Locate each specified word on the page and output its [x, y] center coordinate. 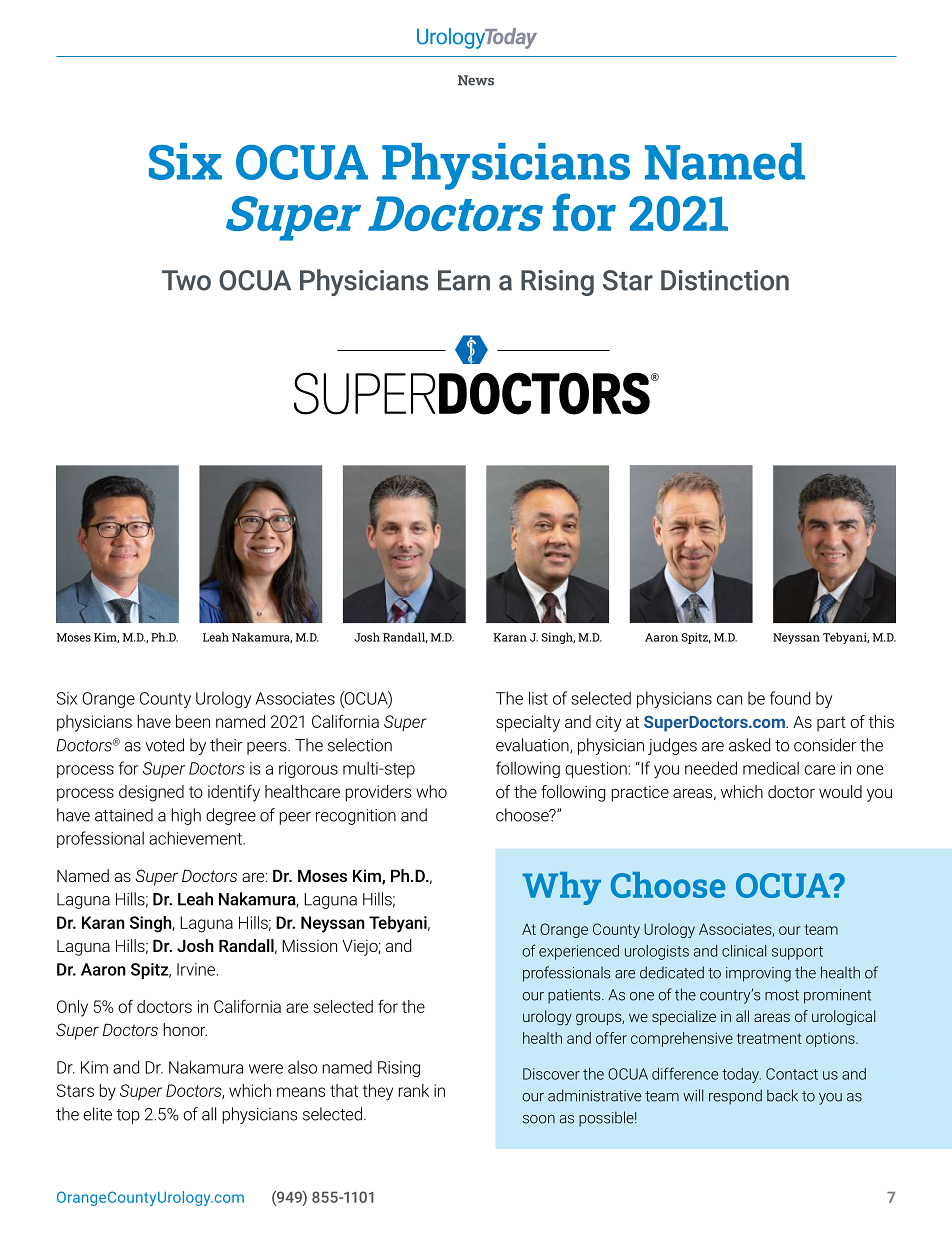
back [782, 1095]
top [128, 1116]
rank [413, 1090]
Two [186, 280]
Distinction [725, 280]
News [476, 80]
